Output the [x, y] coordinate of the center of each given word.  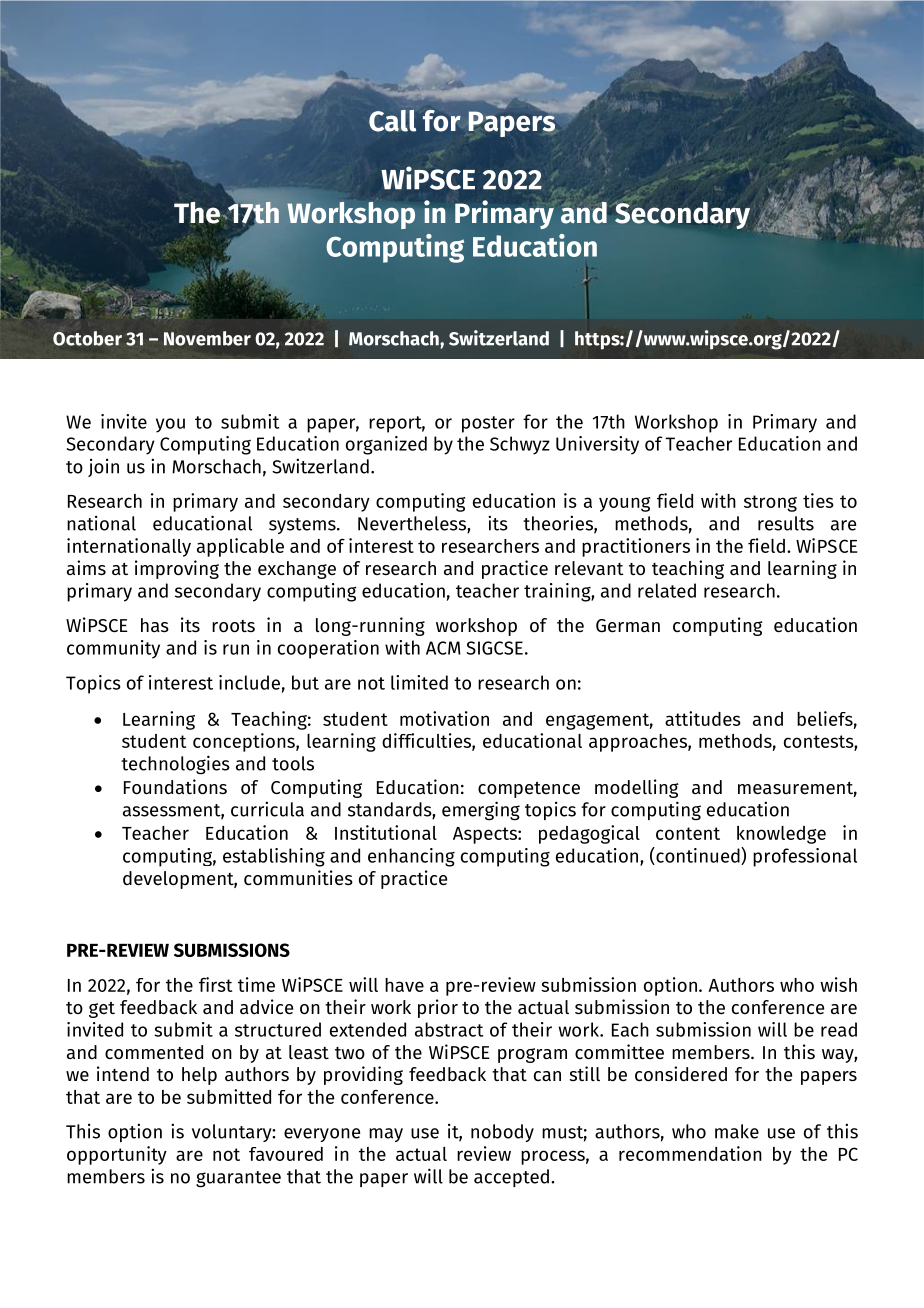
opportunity [117, 1155]
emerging [481, 811]
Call [392, 120]
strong [770, 503]
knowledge [781, 835]
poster [488, 424]
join [103, 468]
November [207, 338]
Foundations [175, 787]
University [597, 445]
